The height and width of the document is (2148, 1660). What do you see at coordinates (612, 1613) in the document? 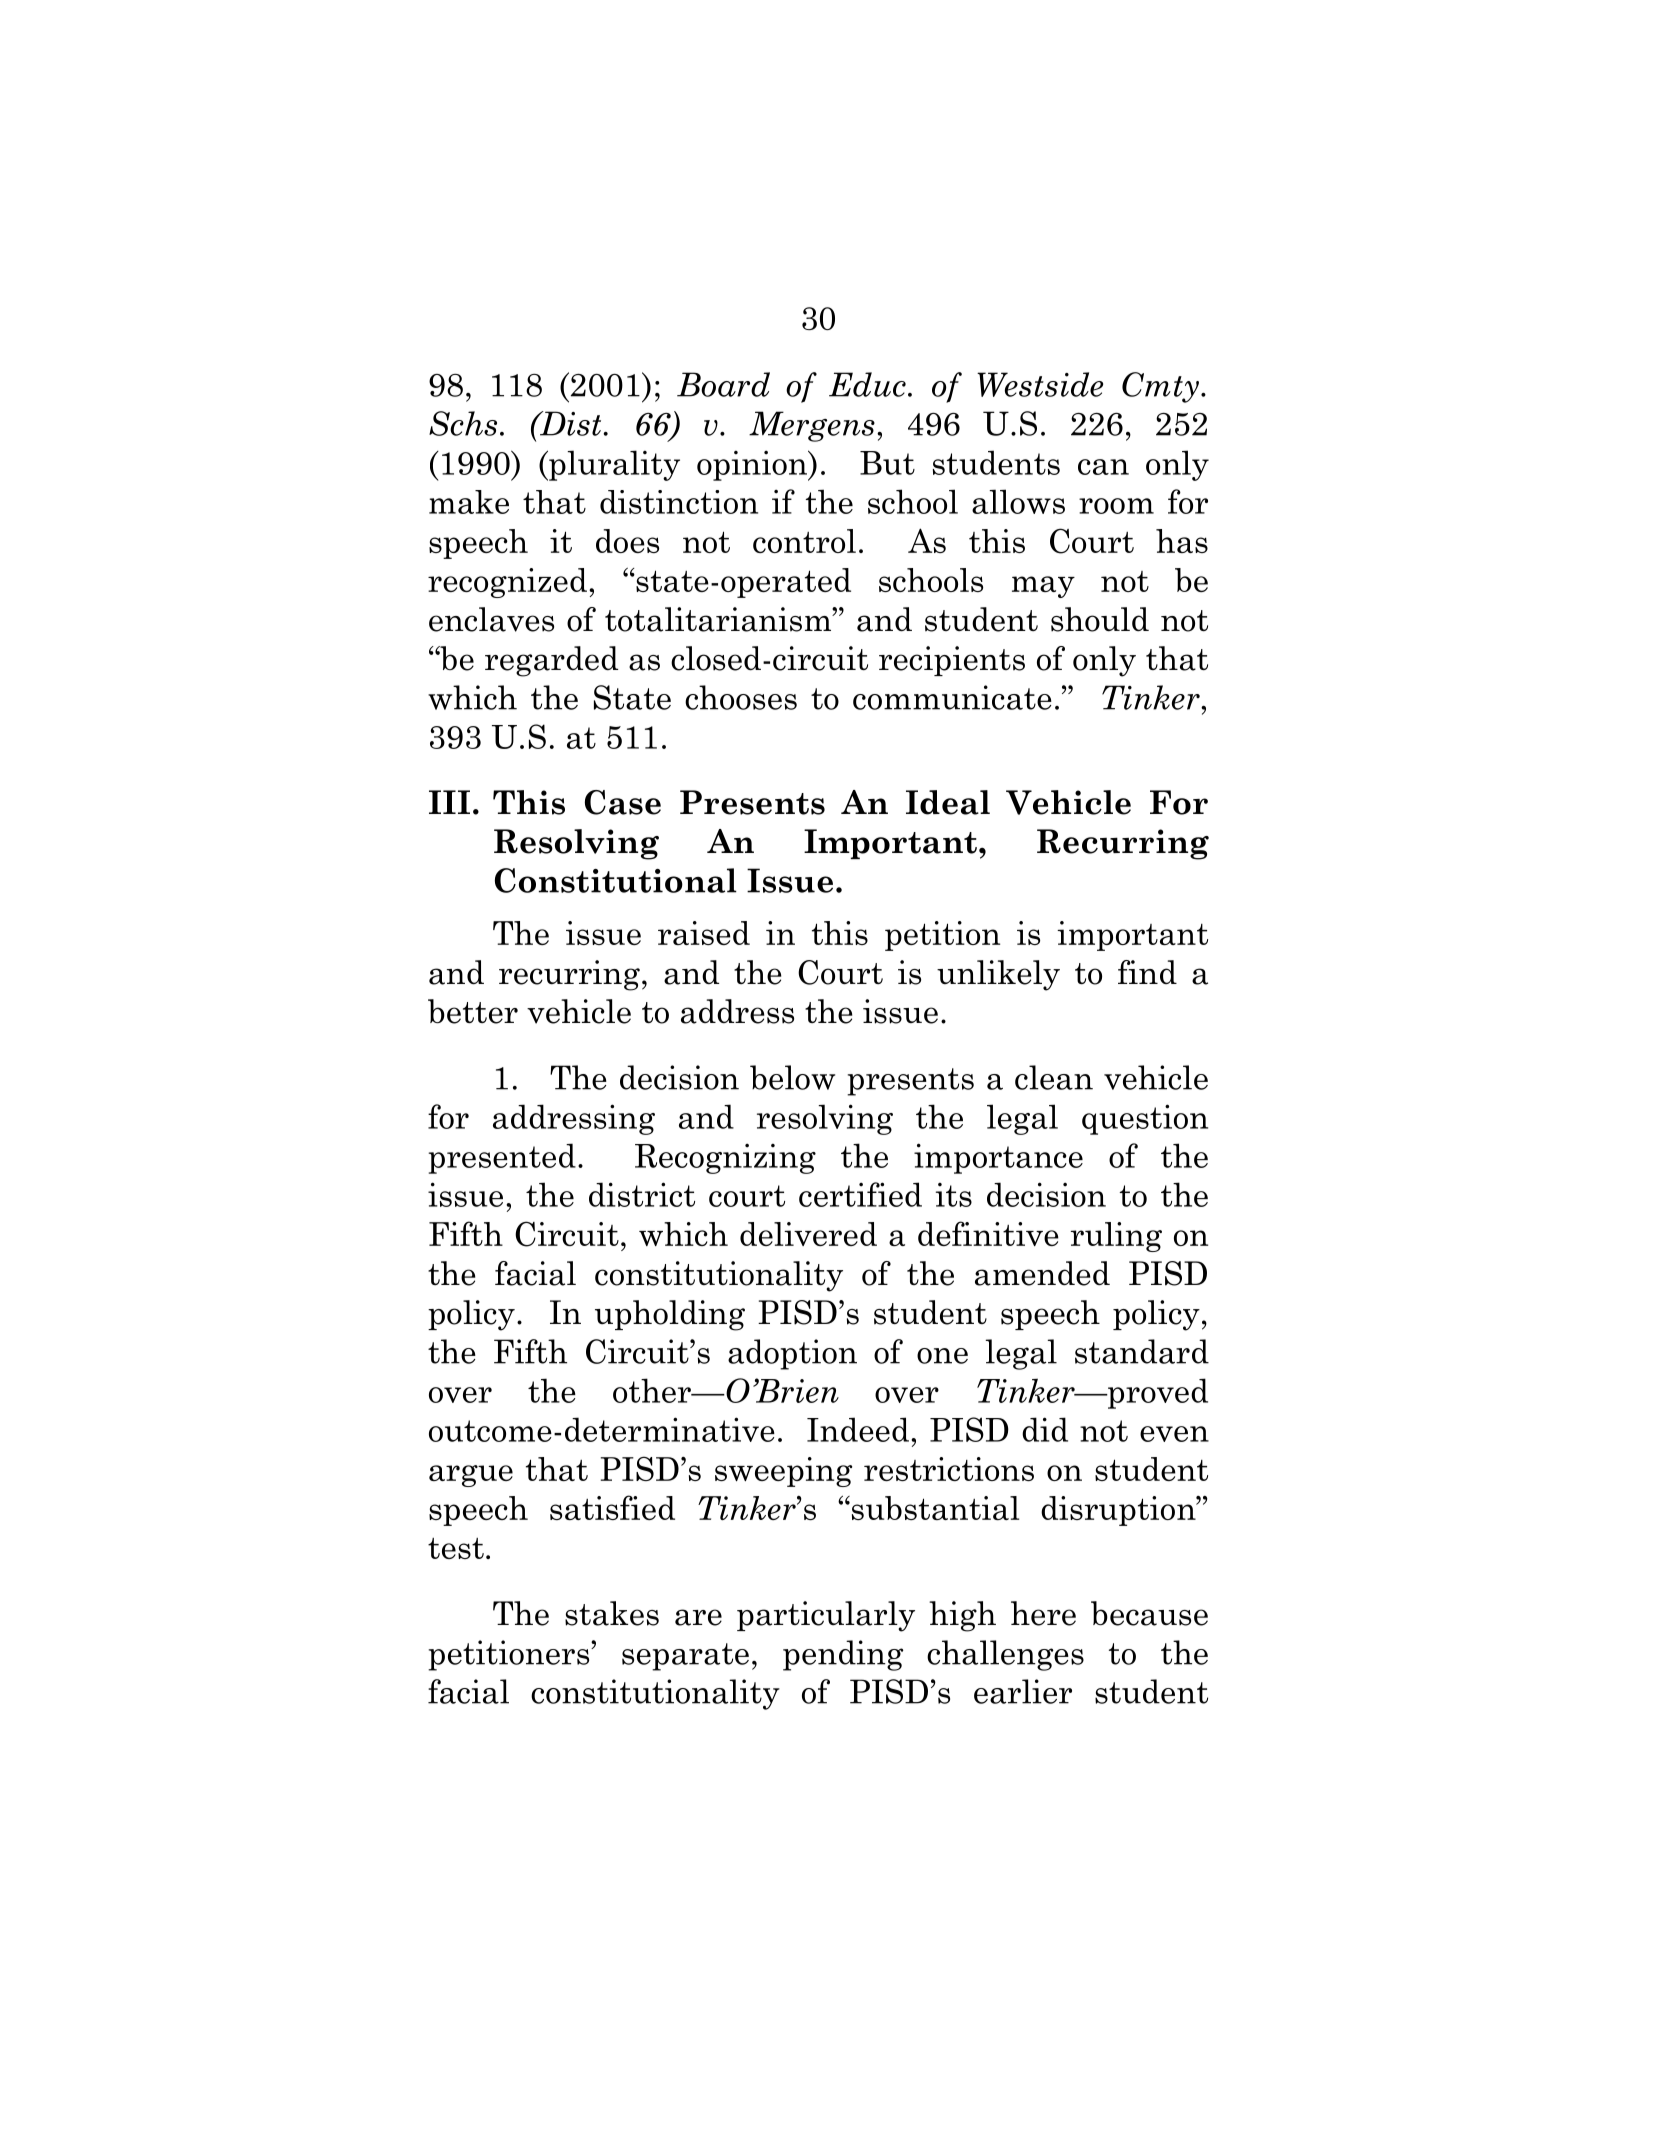
I see `stakes` at bounding box center [612, 1613].
